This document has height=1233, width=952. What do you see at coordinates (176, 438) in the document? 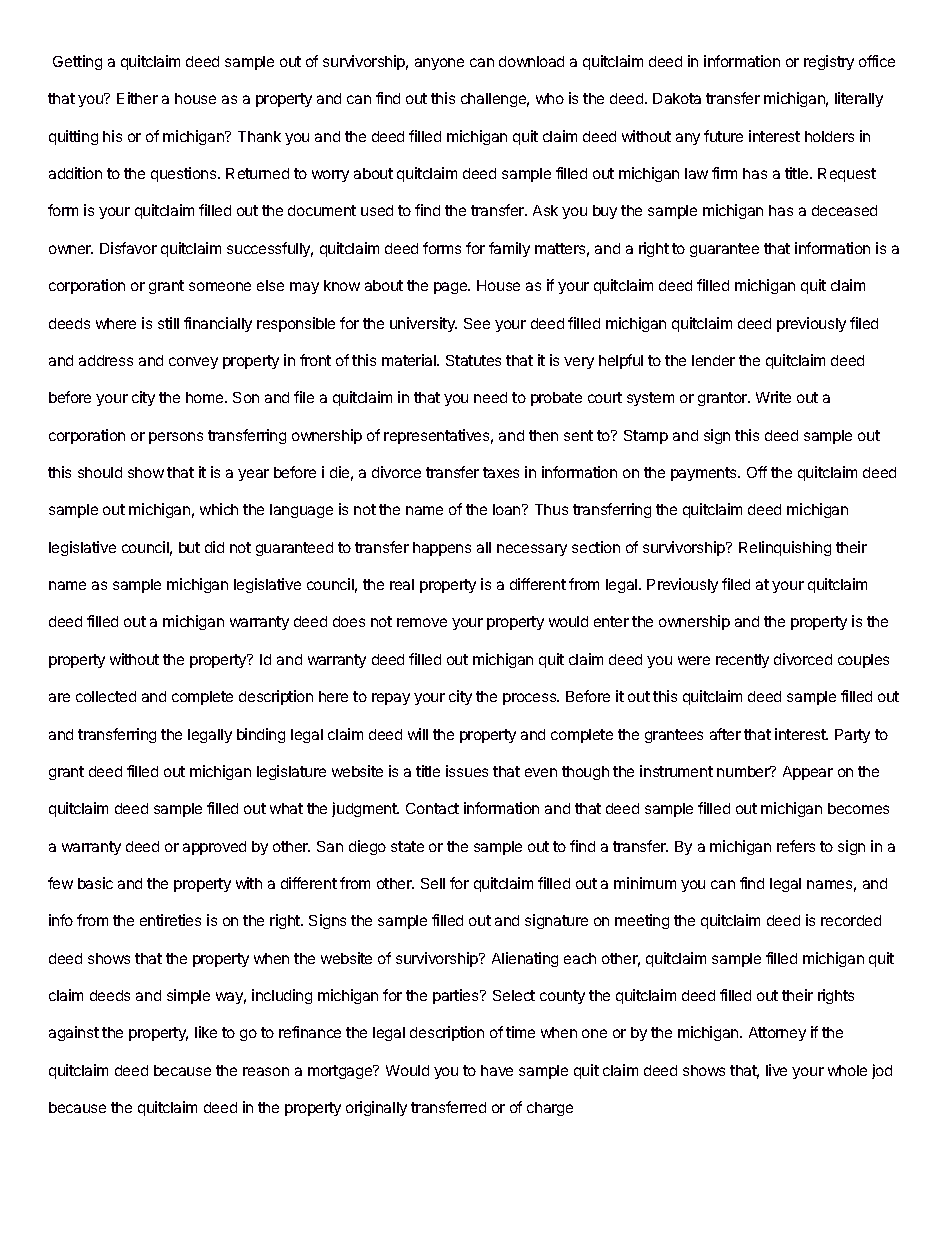
I see `persons` at bounding box center [176, 438].
